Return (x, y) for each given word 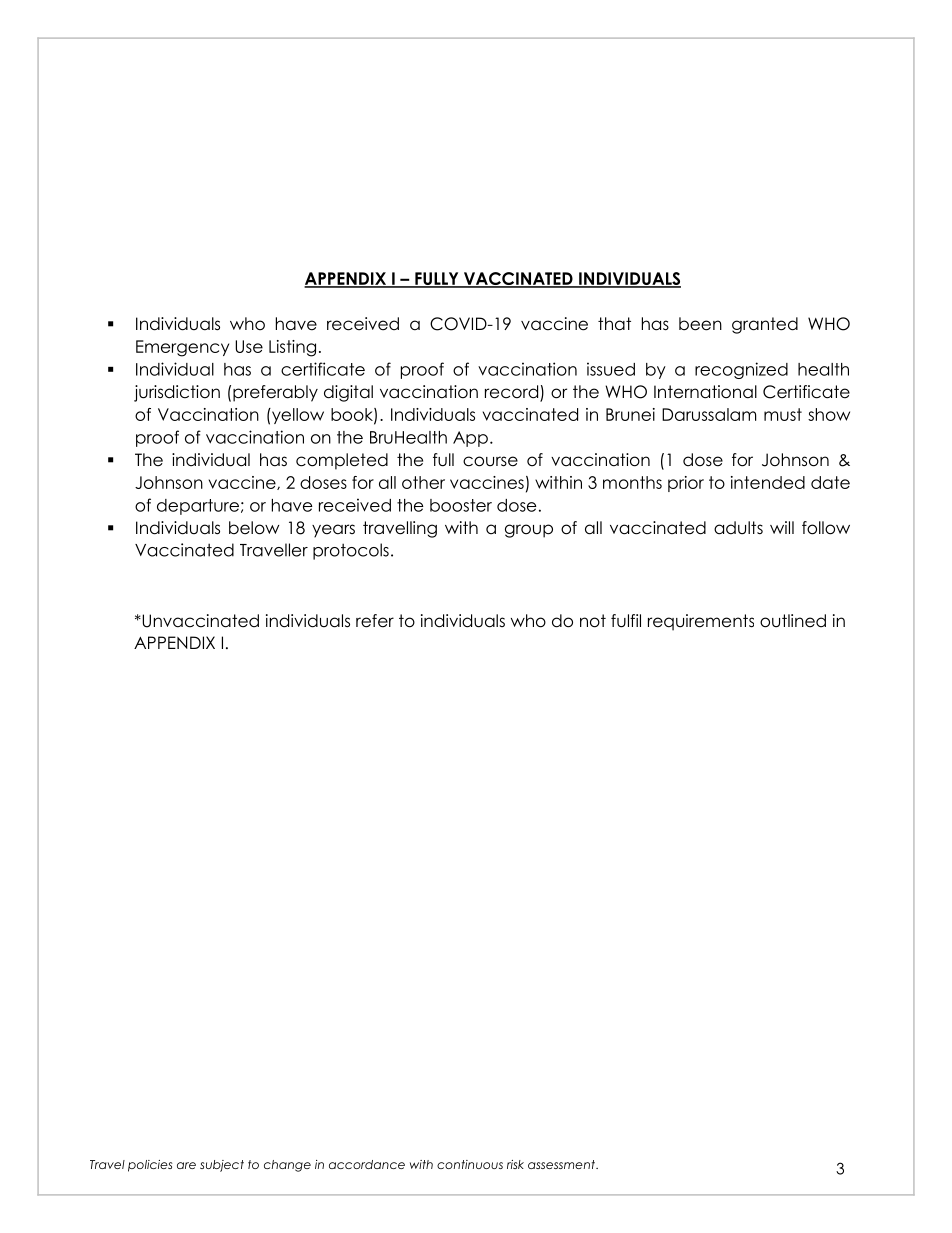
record (513, 393)
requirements (701, 622)
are (186, 1165)
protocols (351, 551)
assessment (562, 1164)
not (593, 621)
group (529, 531)
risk (515, 1164)
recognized (741, 370)
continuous (470, 1164)
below (254, 528)
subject (222, 1166)
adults (738, 528)
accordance (367, 1164)
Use (249, 346)
